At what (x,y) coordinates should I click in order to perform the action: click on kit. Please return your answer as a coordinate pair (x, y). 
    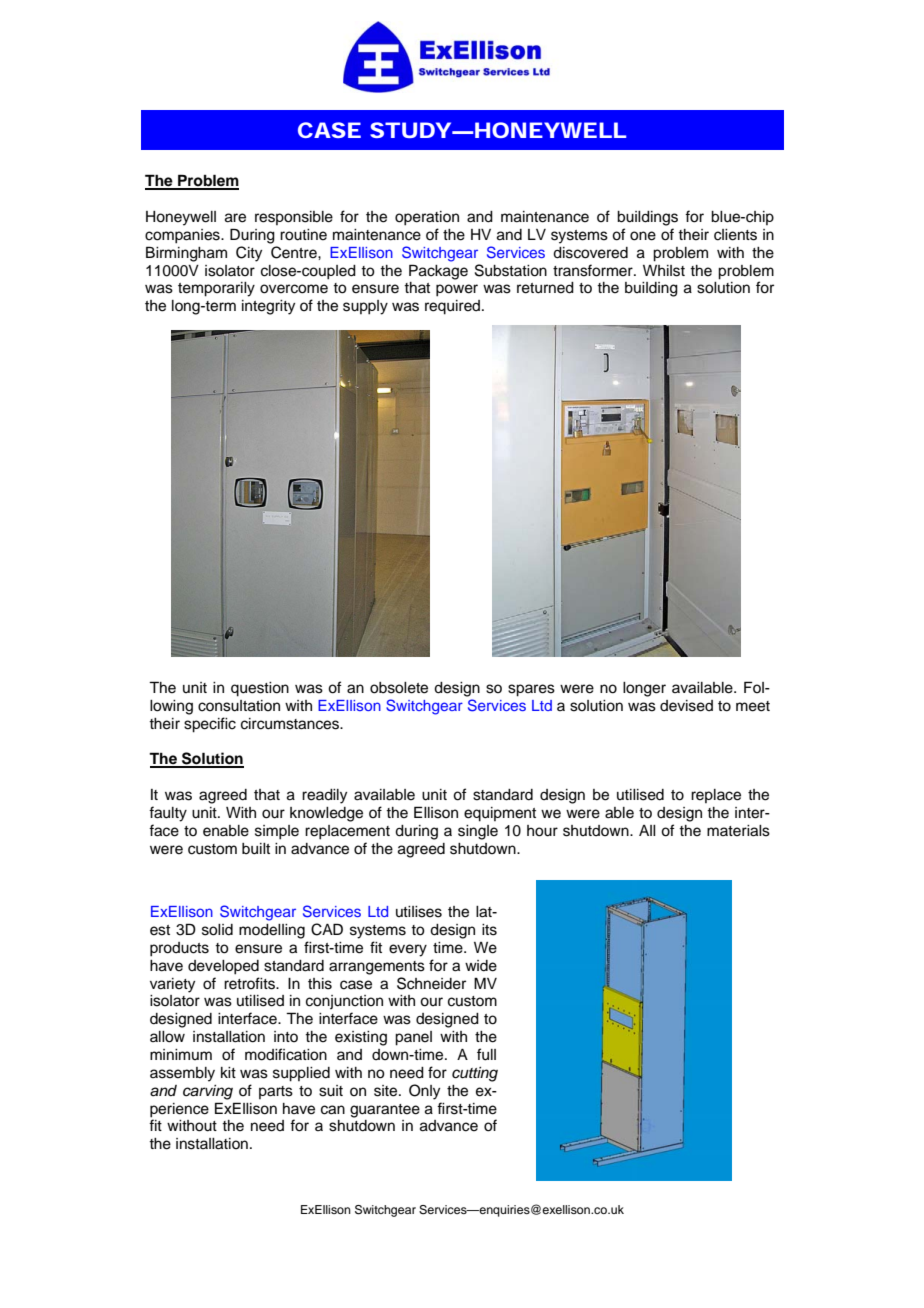
    Looking at the image, I should click on (228, 1072).
